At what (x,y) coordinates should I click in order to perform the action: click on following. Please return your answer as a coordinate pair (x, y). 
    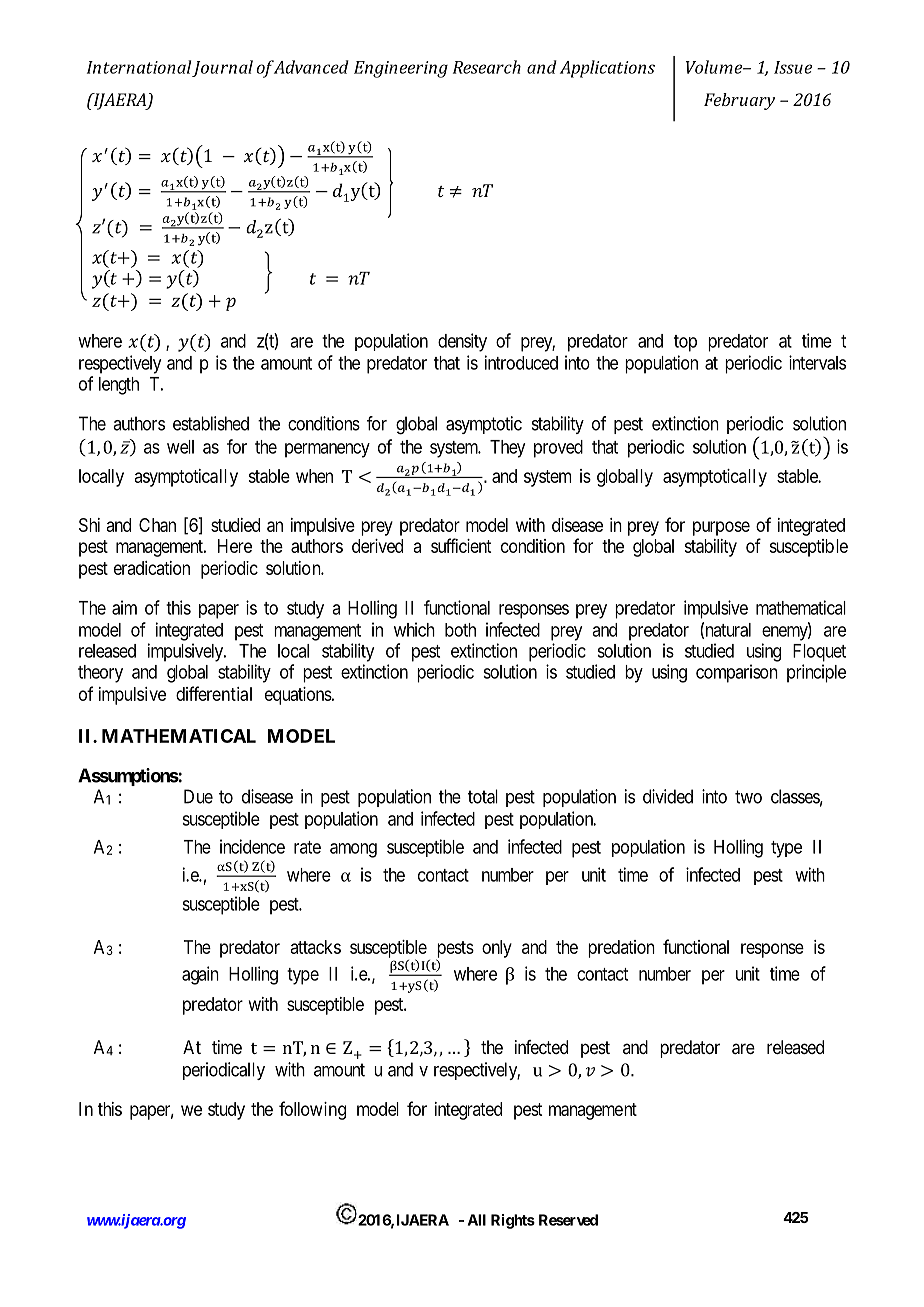
    Looking at the image, I should click on (312, 1110).
